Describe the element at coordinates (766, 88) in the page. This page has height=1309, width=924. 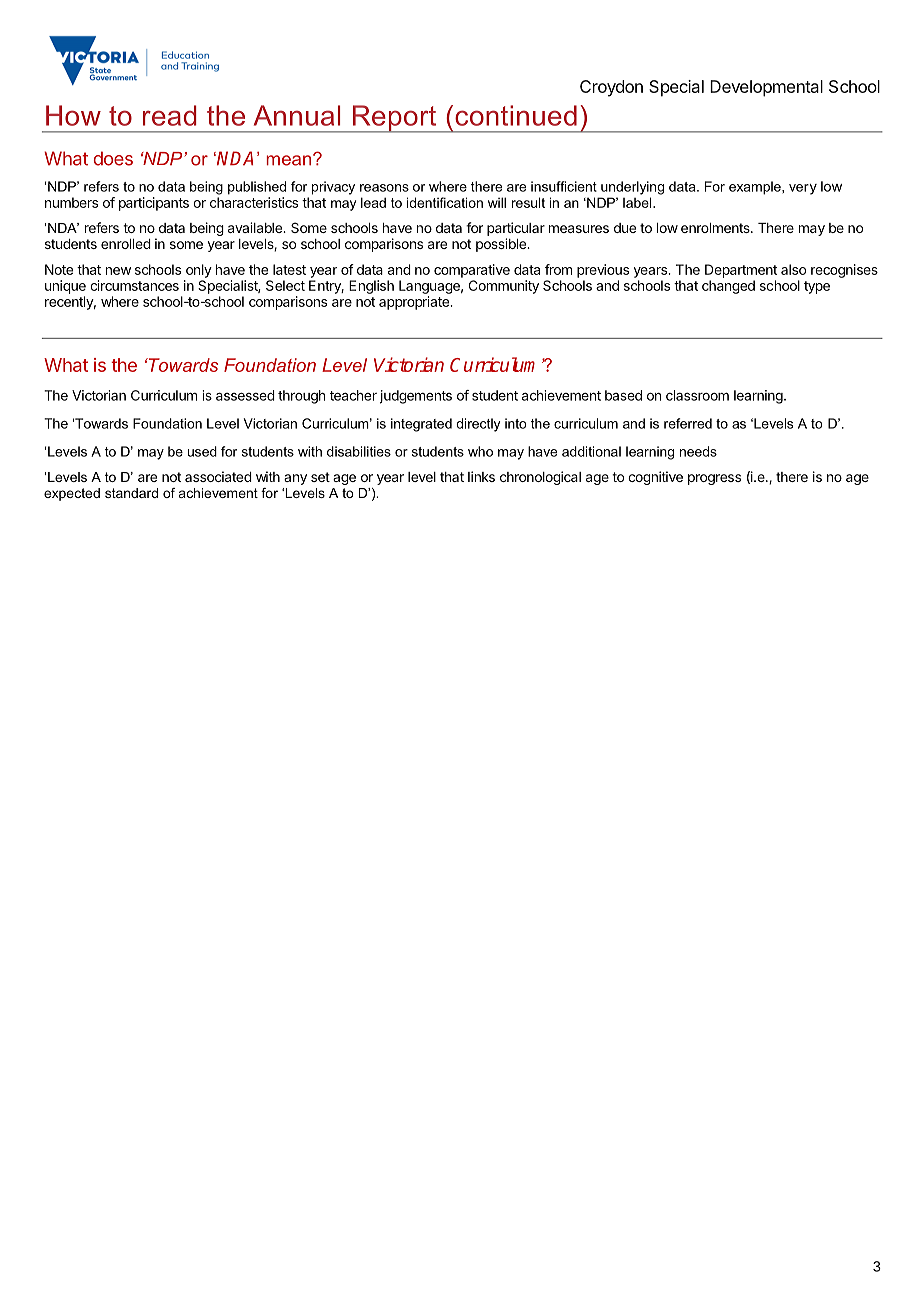
I see `Developmental` at that location.
